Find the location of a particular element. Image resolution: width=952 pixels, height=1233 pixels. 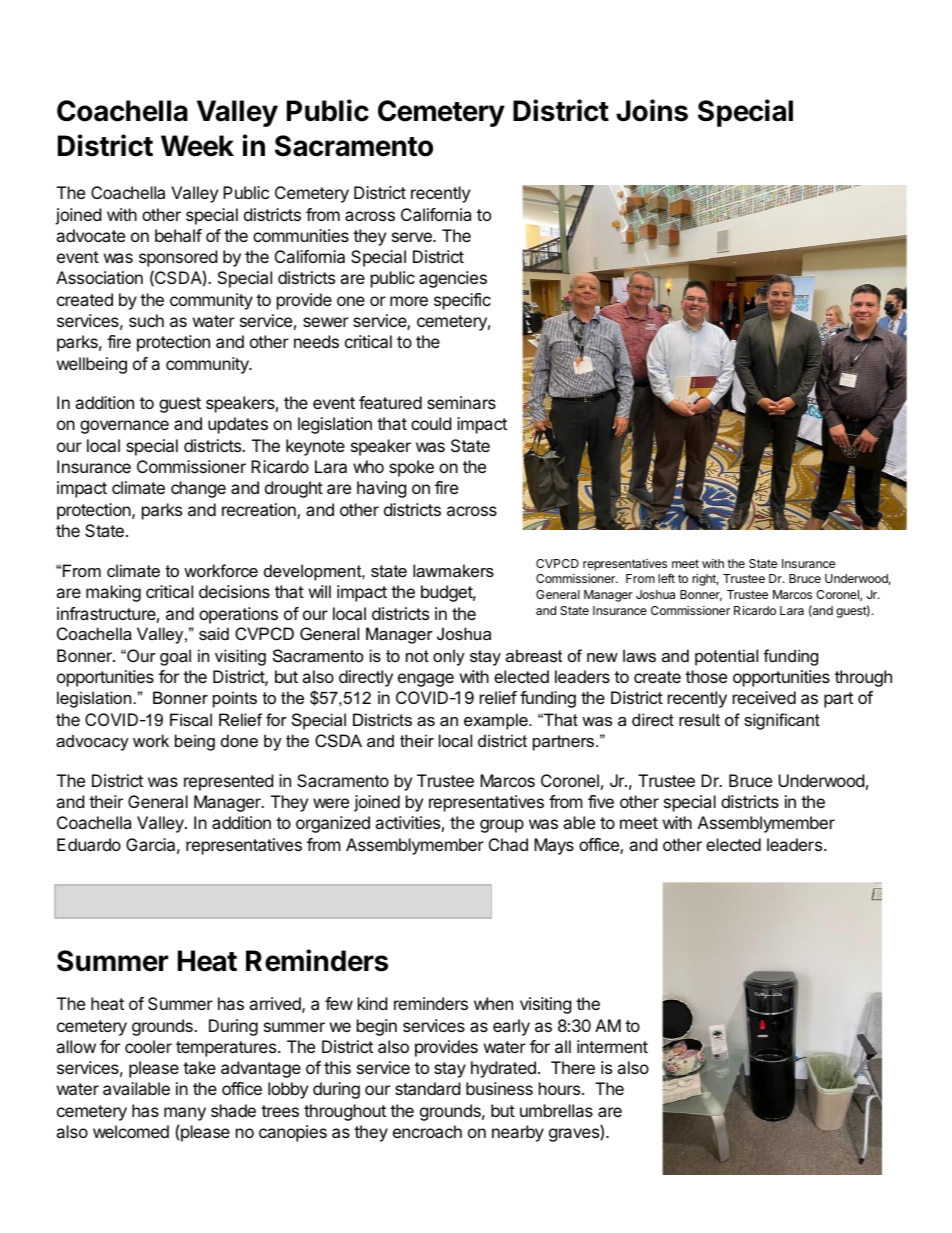

Joins is located at coordinates (652, 110).
